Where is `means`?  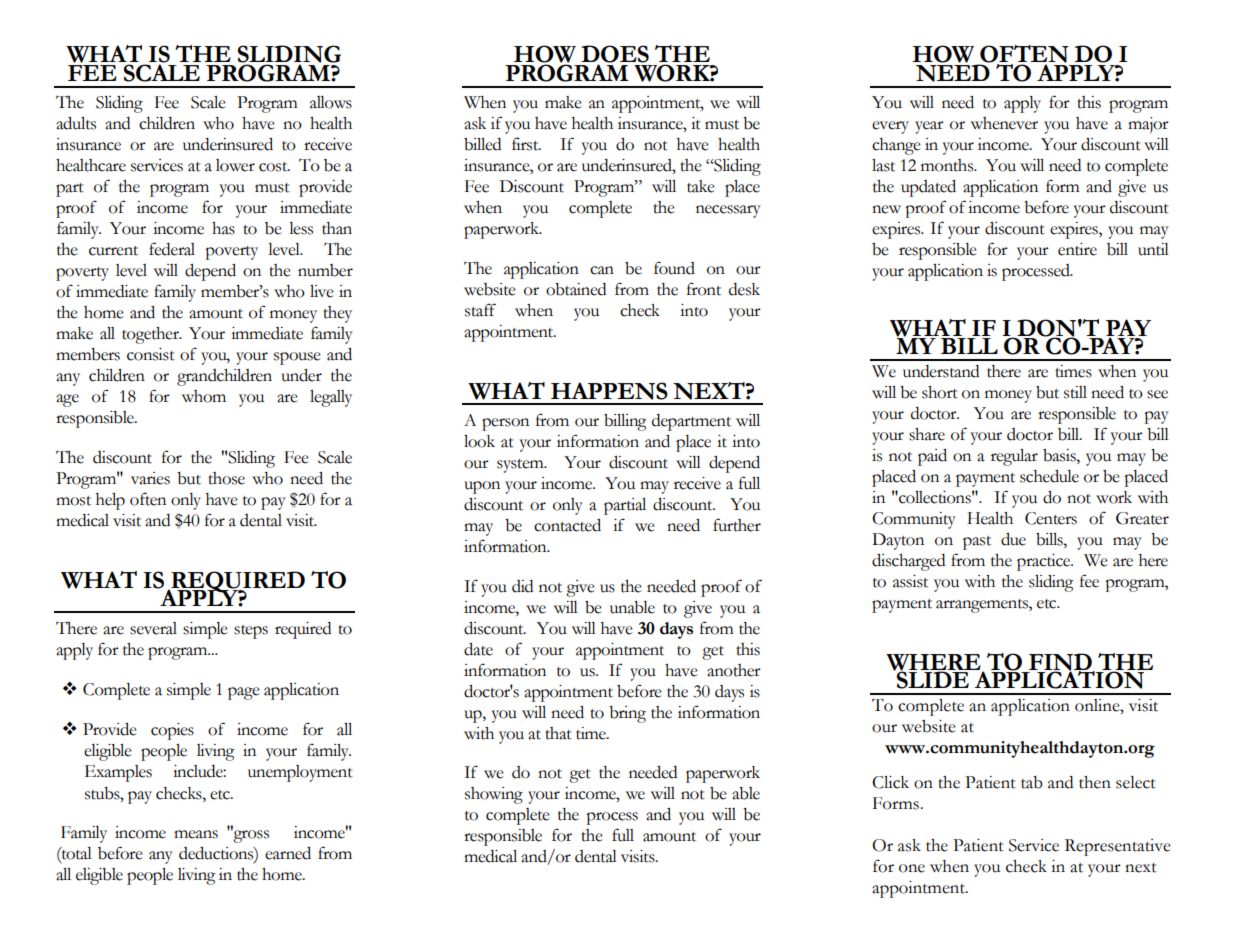 means is located at coordinates (196, 834).
